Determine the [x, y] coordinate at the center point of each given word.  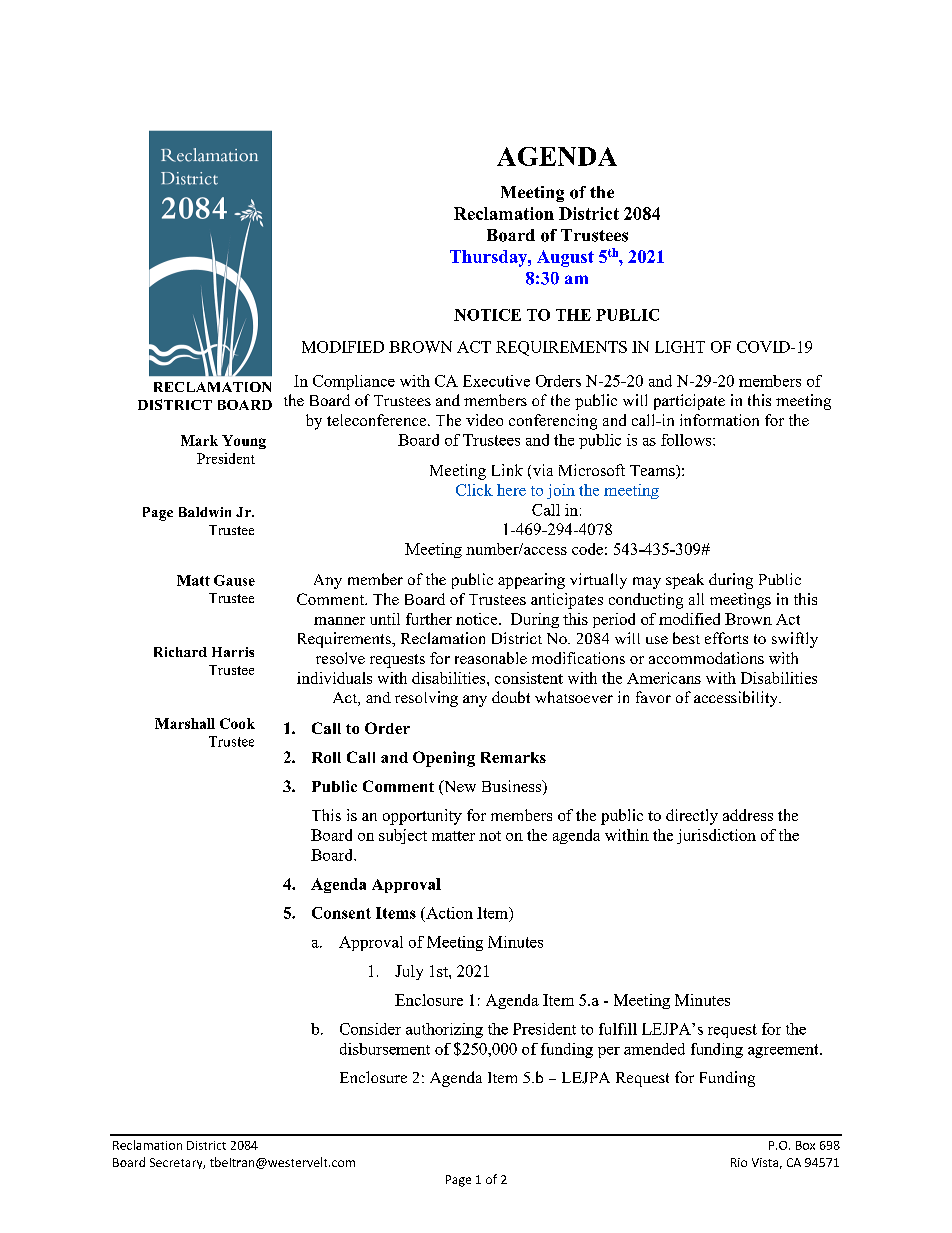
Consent [341, 913]
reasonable [491, 658]
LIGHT [680, 347]
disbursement [385, 1049]
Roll [326, 757]
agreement [784, 1051]
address [748, 815]
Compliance [354, 382]
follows [687, 440]
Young [244, 442]
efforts [726, 638]
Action [448, 913]
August [565, 258]
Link [507, 470]
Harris [233, 652]
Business [513, 787]
